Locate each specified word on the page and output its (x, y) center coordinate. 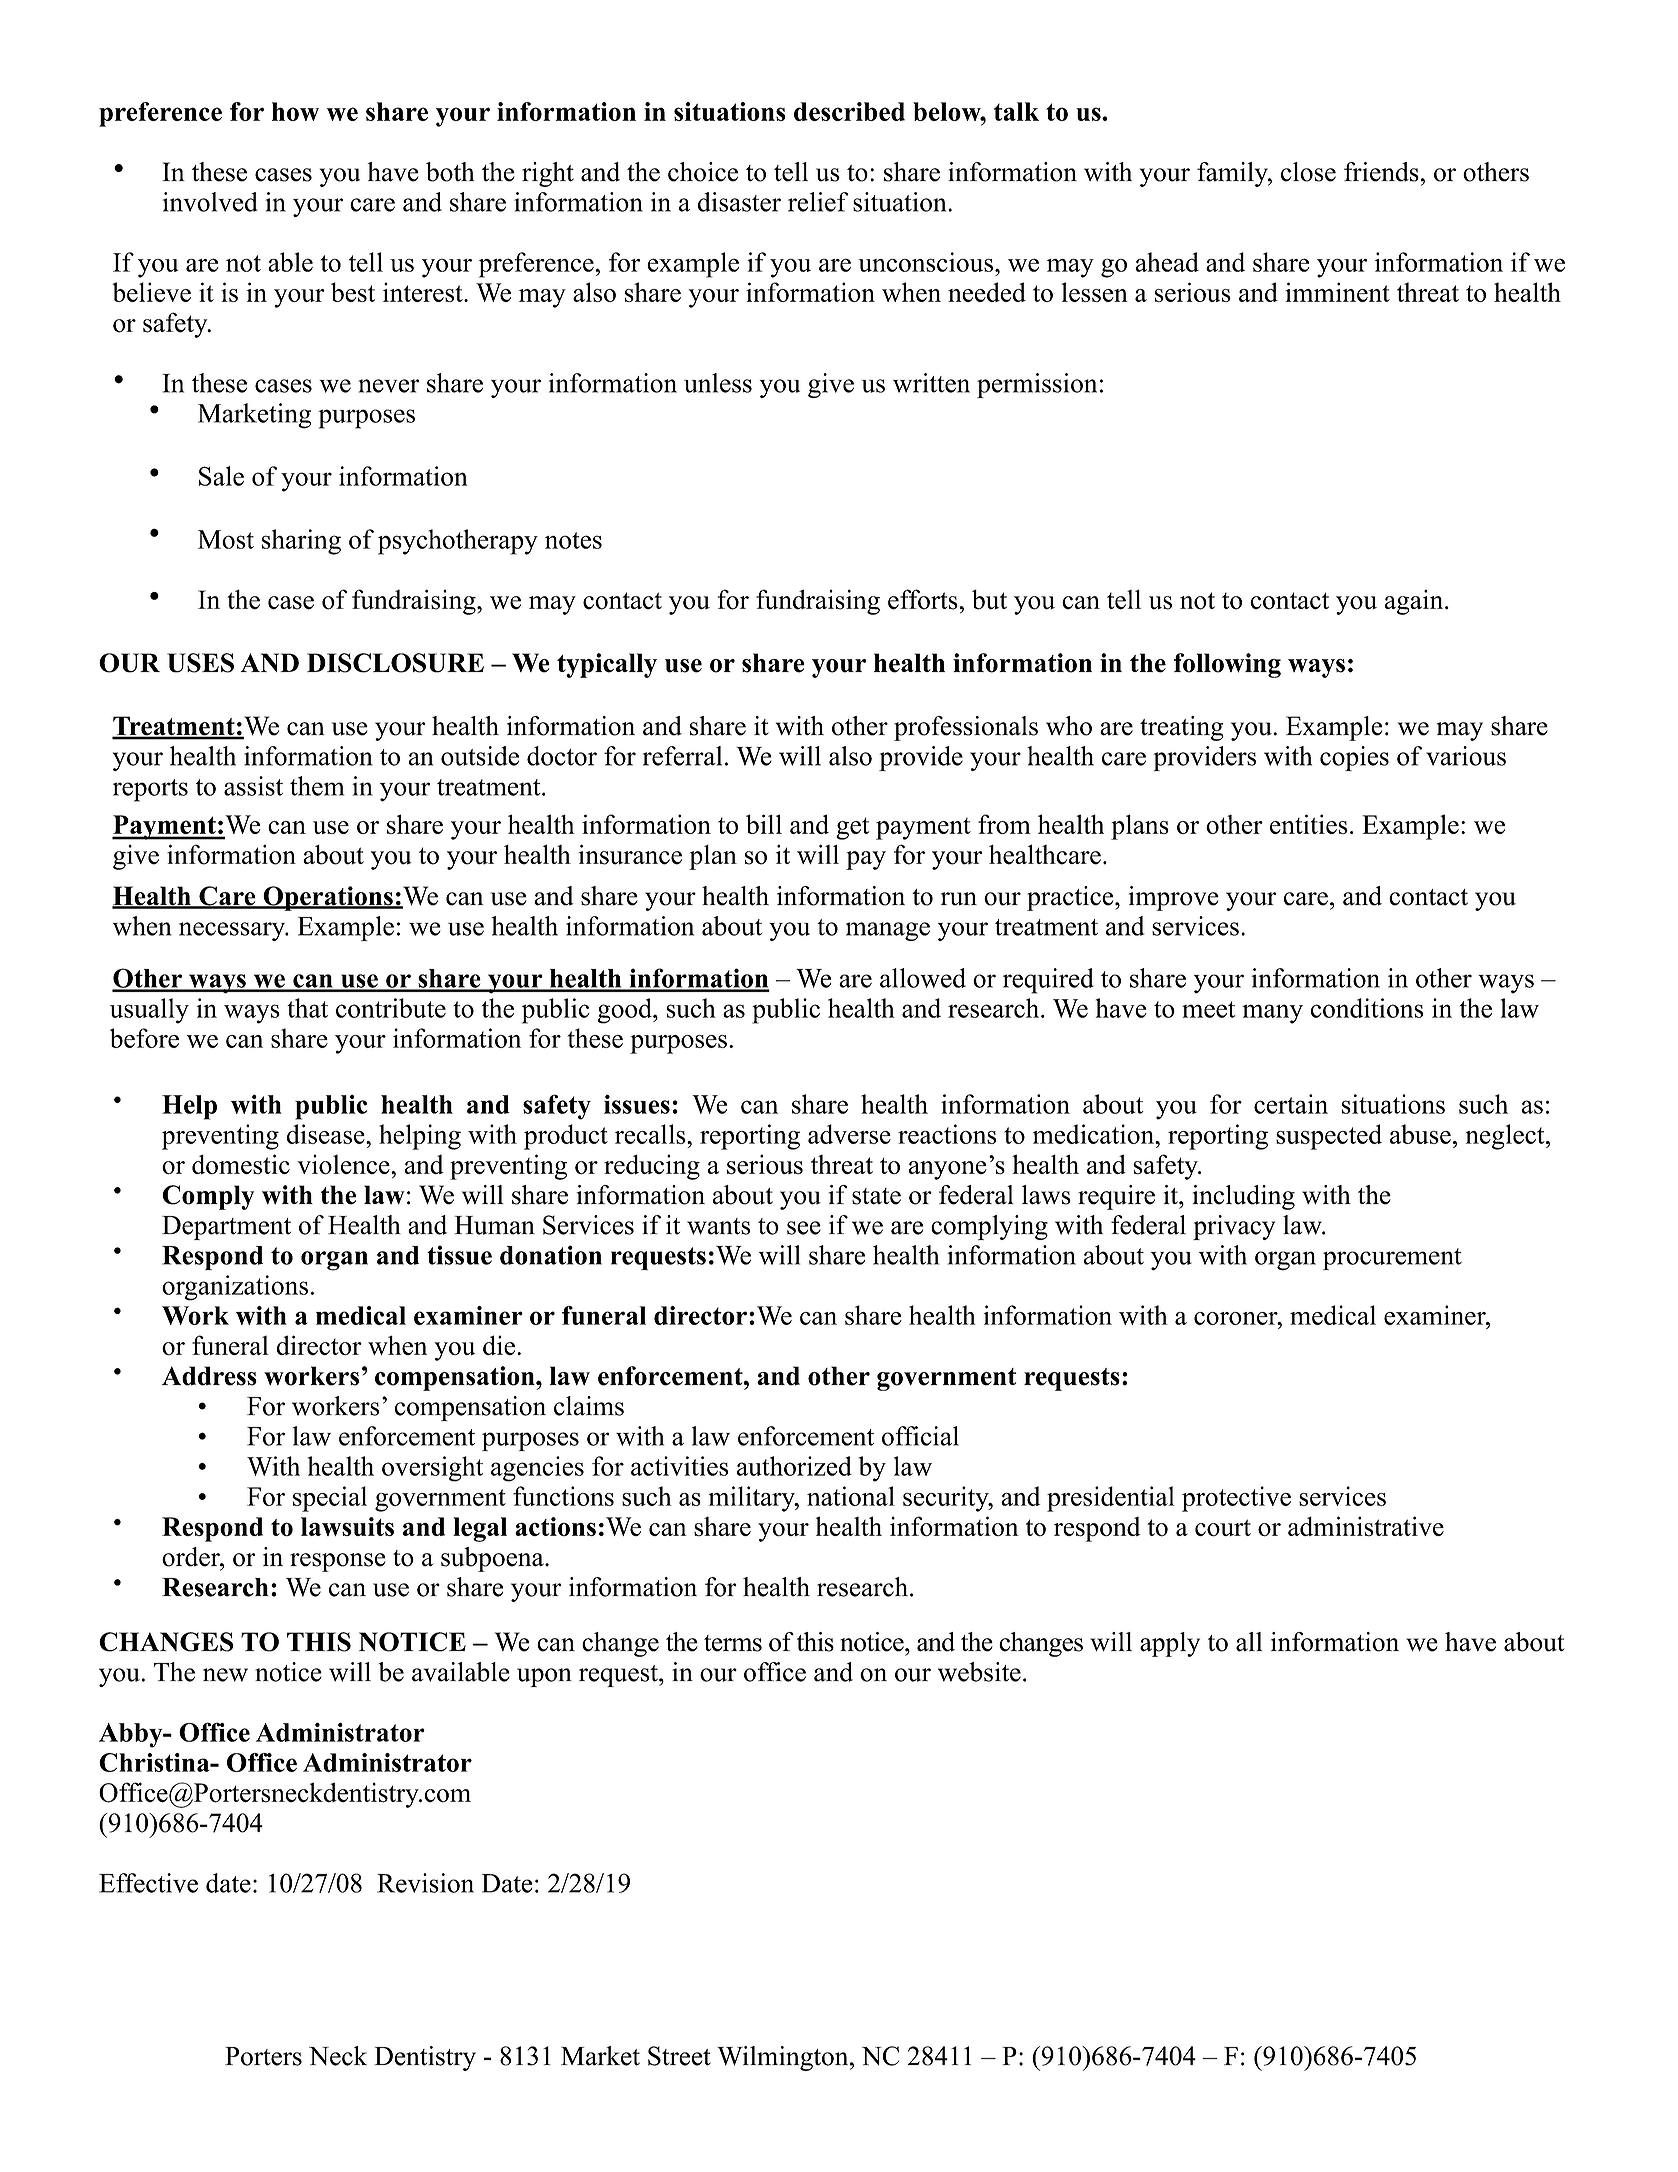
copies (1354, 758)
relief (818, 202)
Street (679, 2056)
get (853, 828)
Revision (425, 1883)
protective (1236, 1499)
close (1308, 172)
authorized (794, 1466)
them (317, 786)
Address (209, 1376)
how (295, 111)
